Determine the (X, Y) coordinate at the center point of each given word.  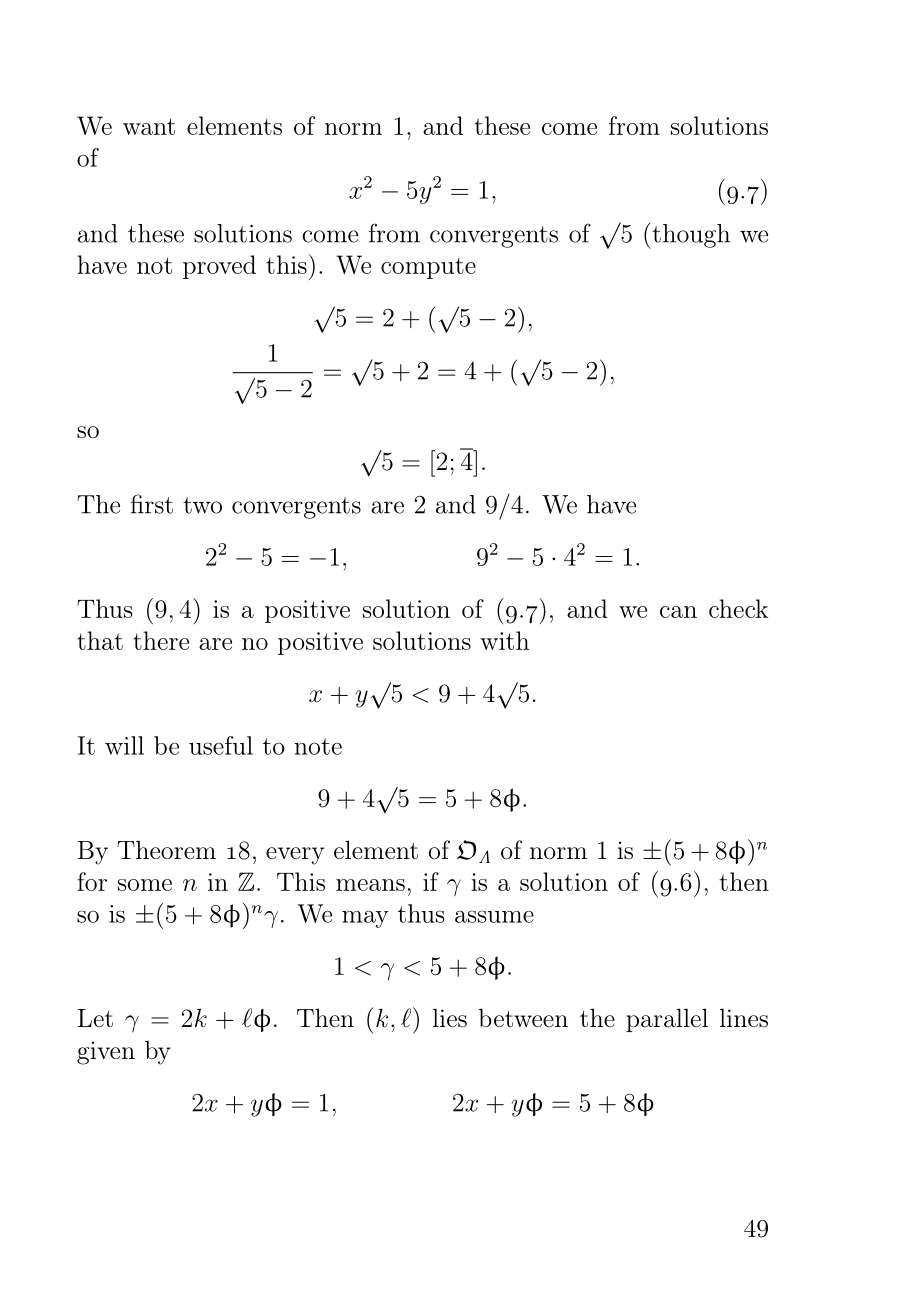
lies (450, 1018)
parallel (667, 1020)
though (690, 235)
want (149, 126)
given (106, 1053)
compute (428, 268)
